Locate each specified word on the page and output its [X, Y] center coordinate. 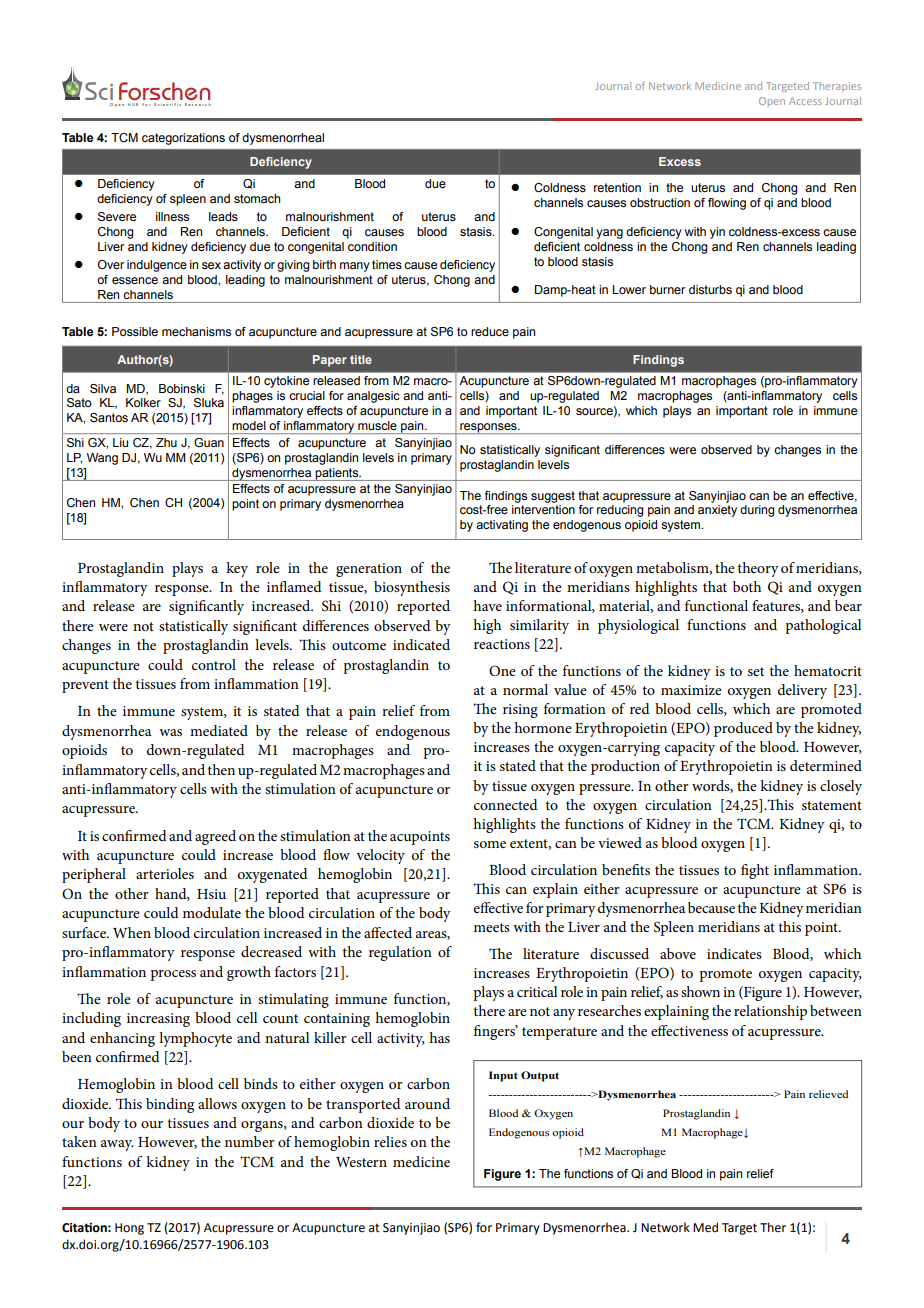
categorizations [183, 139]
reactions [502, 644]
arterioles [165, 873]
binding [170, 1105]
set [756, 671]
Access [805, 101]
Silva [103, 388]
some [490, 844]
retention [617, 187]
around [427, 1103]
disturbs [710, 289]
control [214, 664]
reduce [490, 331]
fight [755, 871]
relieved [828, 1094]
